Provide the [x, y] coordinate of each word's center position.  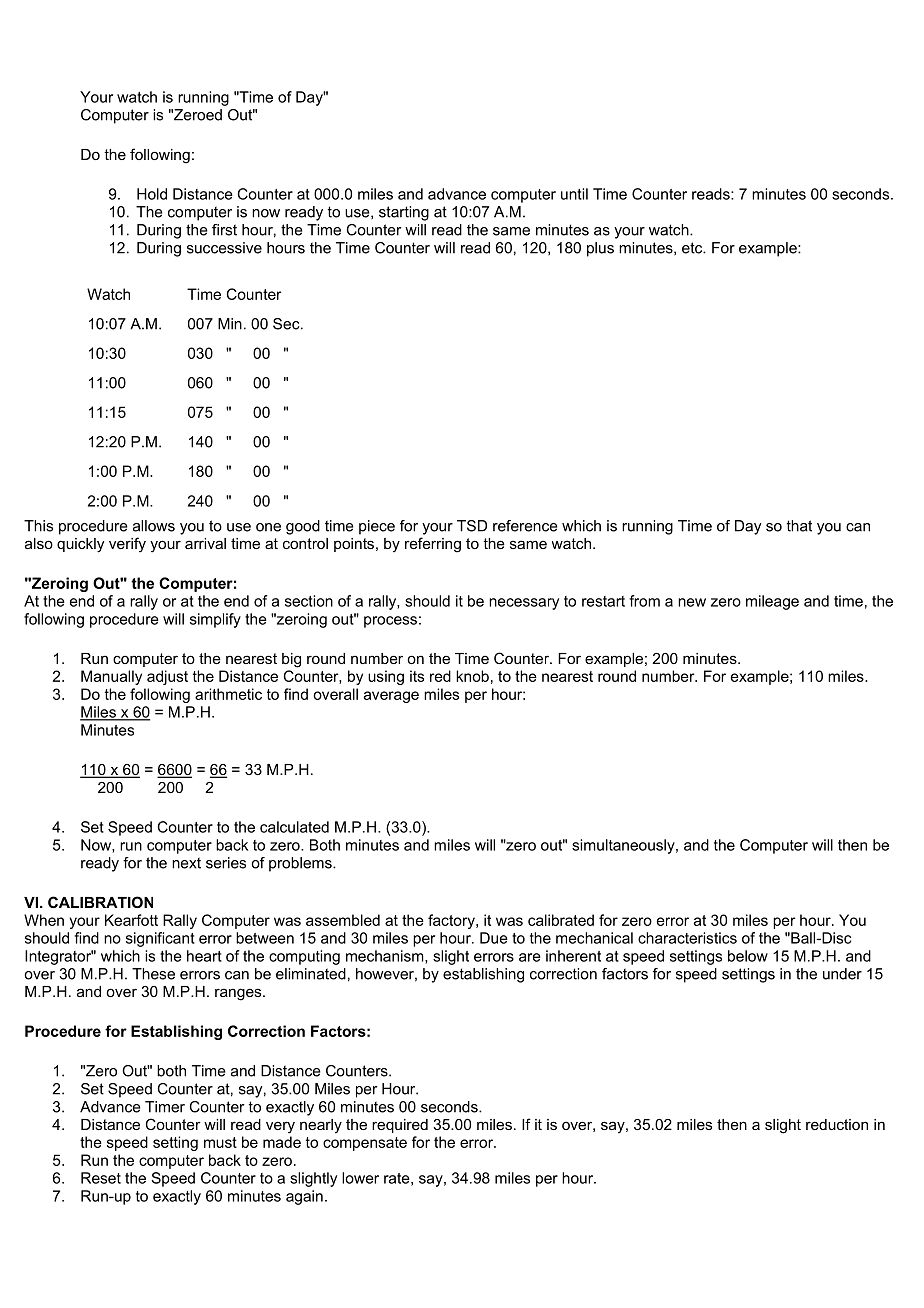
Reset [101, 1178]
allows [154, 526]
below [748, 956]
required [400, 1126]
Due [494, 938]
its [417, 676]
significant [160, 939]
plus [600, 249]
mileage [772, 602]
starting [404, 213]
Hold [152, 194]
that [799, 526]
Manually [111, 677]
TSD [472, 526]
